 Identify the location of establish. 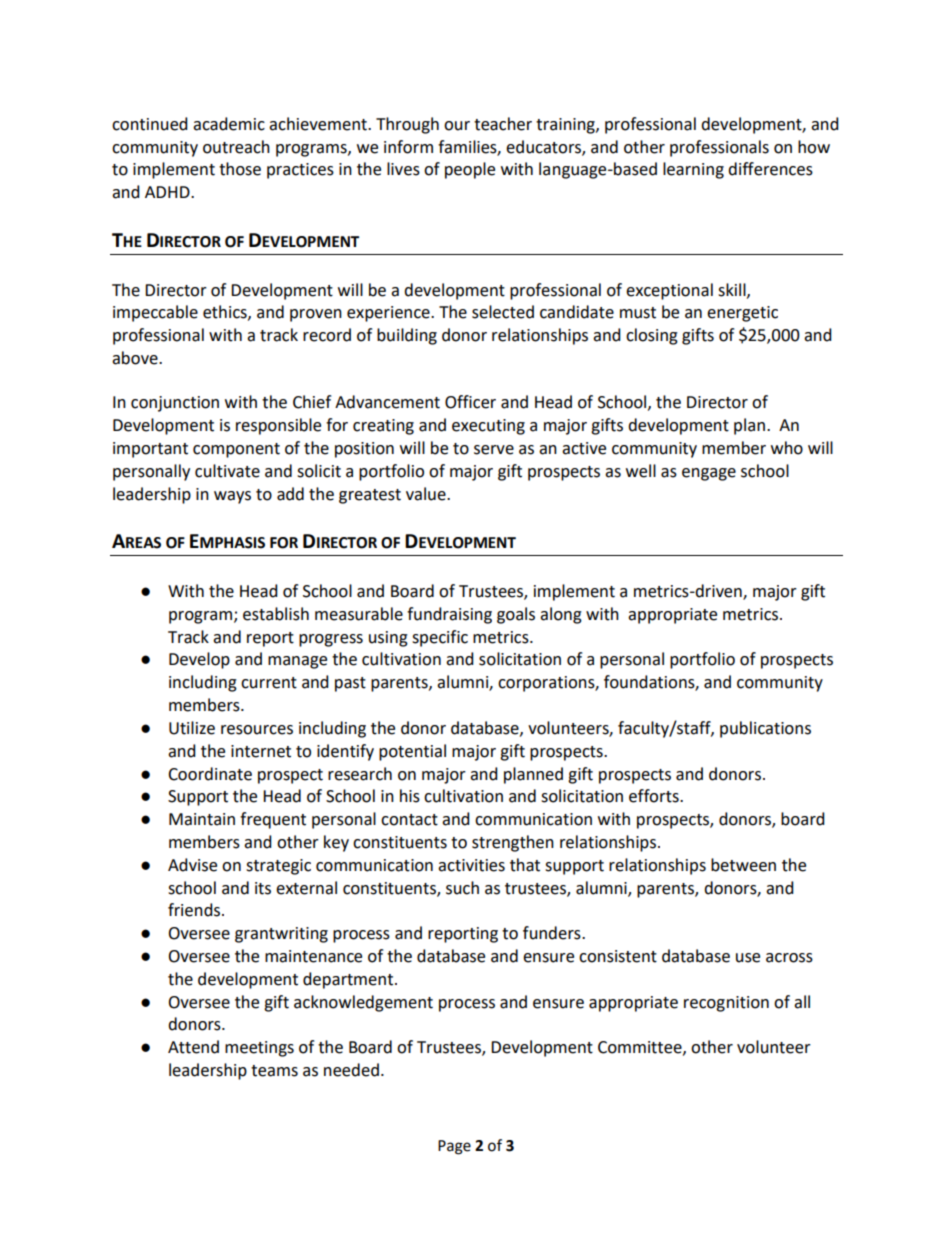
(276, 614).
